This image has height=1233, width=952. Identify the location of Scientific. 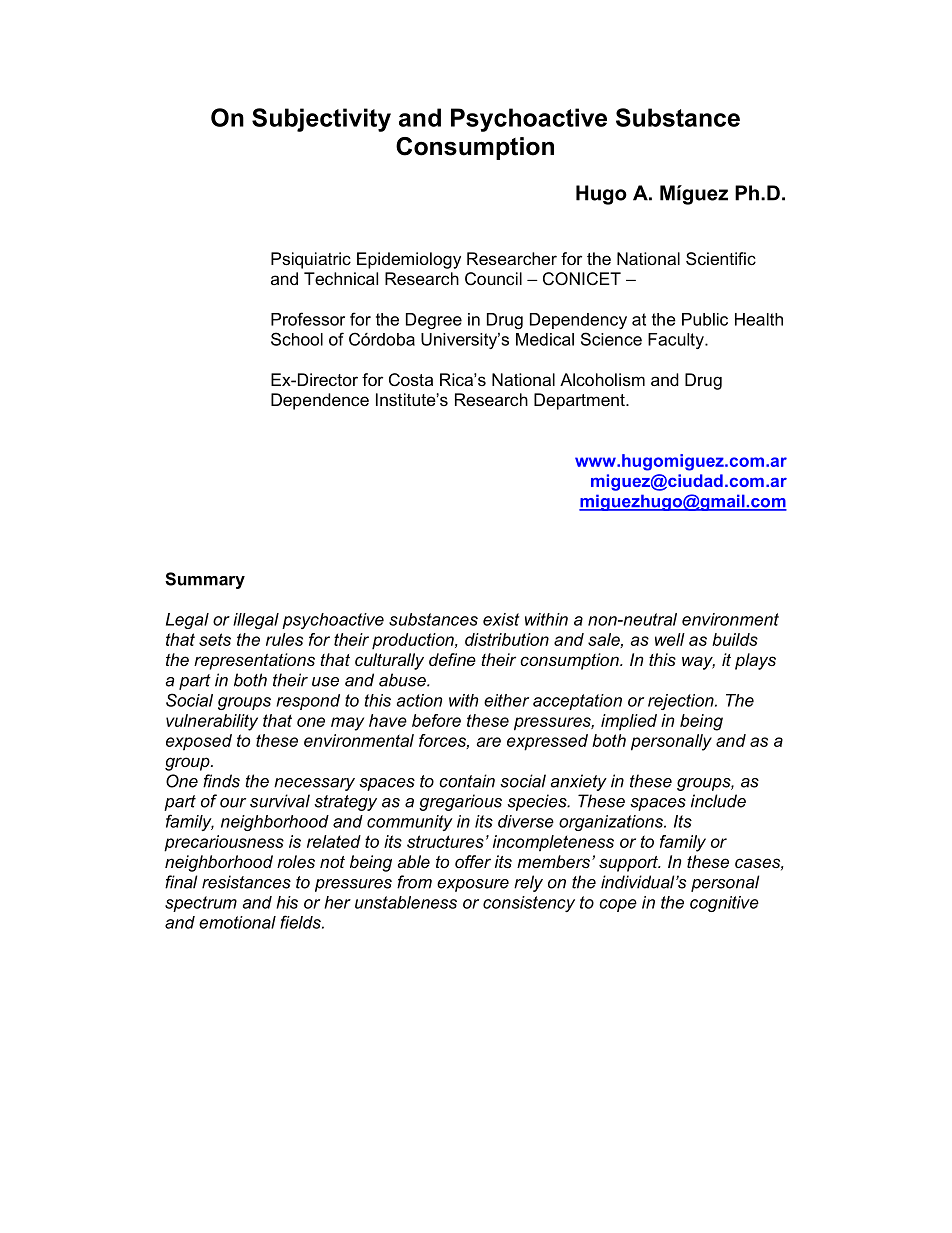
(721, 259).
